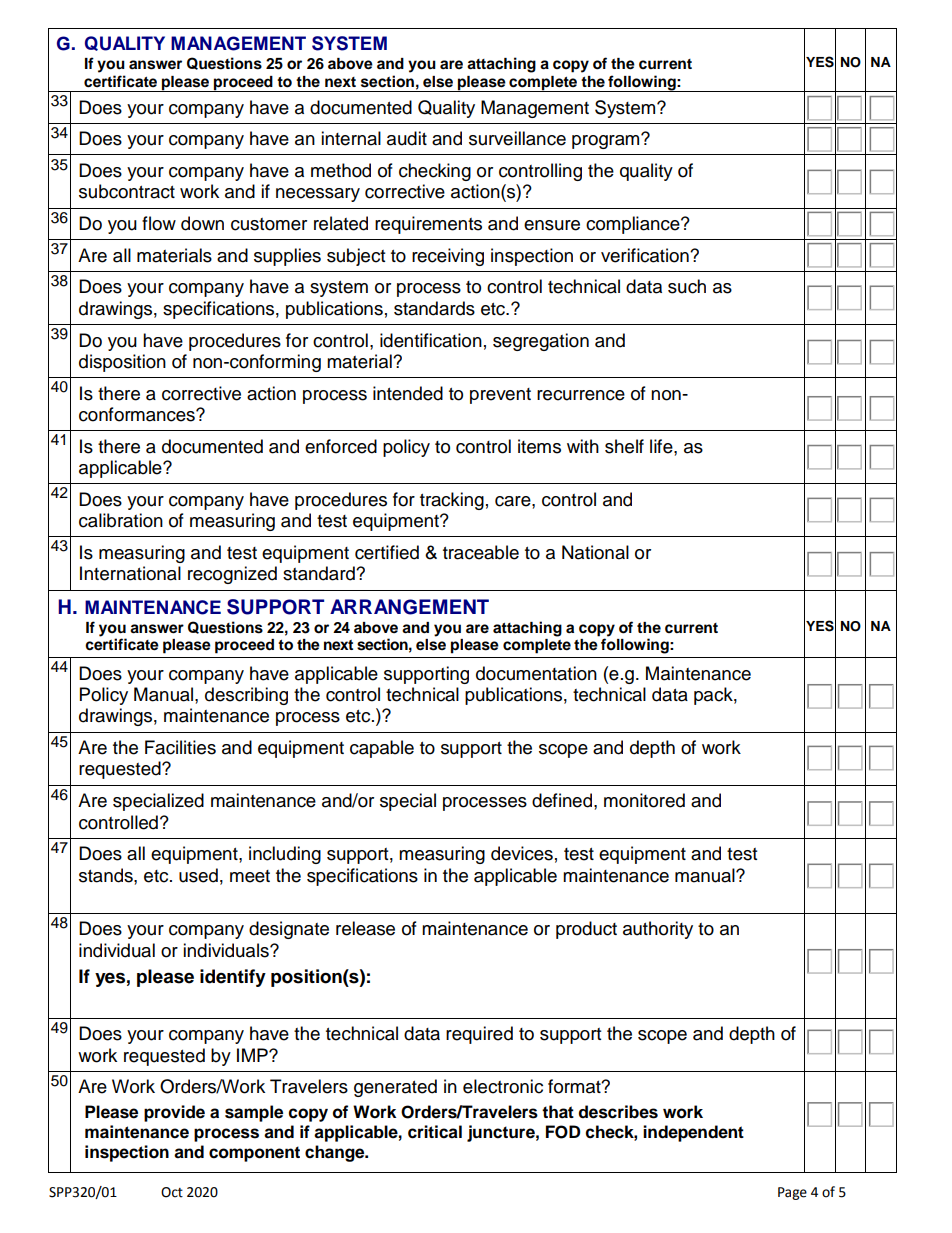 This screenshot has width=952, height=1233. I want to click on critical, so click(435, 1132).
